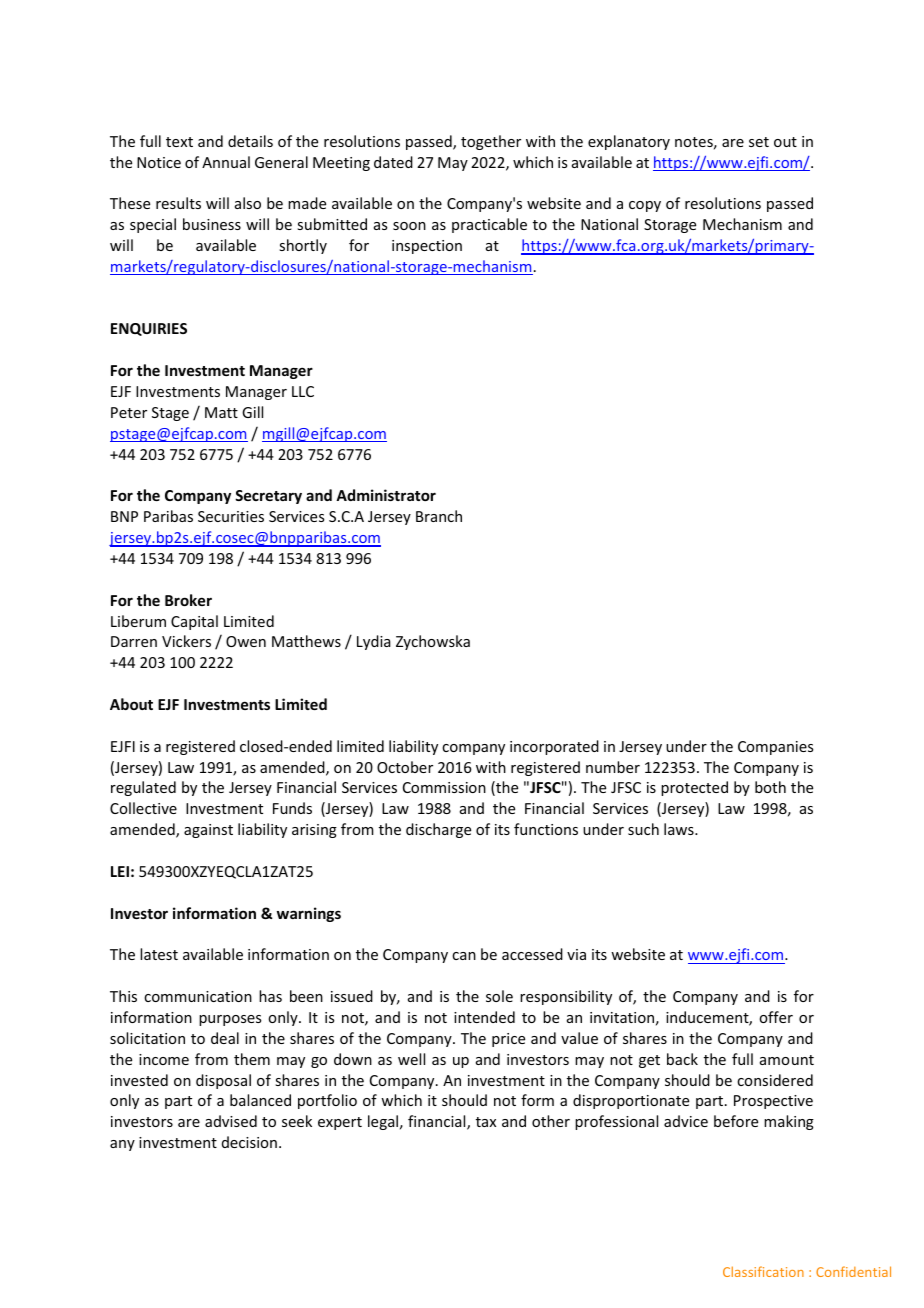 This screenshot has height=1308, width=924. Describe the element at coordinates (249, 1142) in the screenshot. I see `decision` at that location.
